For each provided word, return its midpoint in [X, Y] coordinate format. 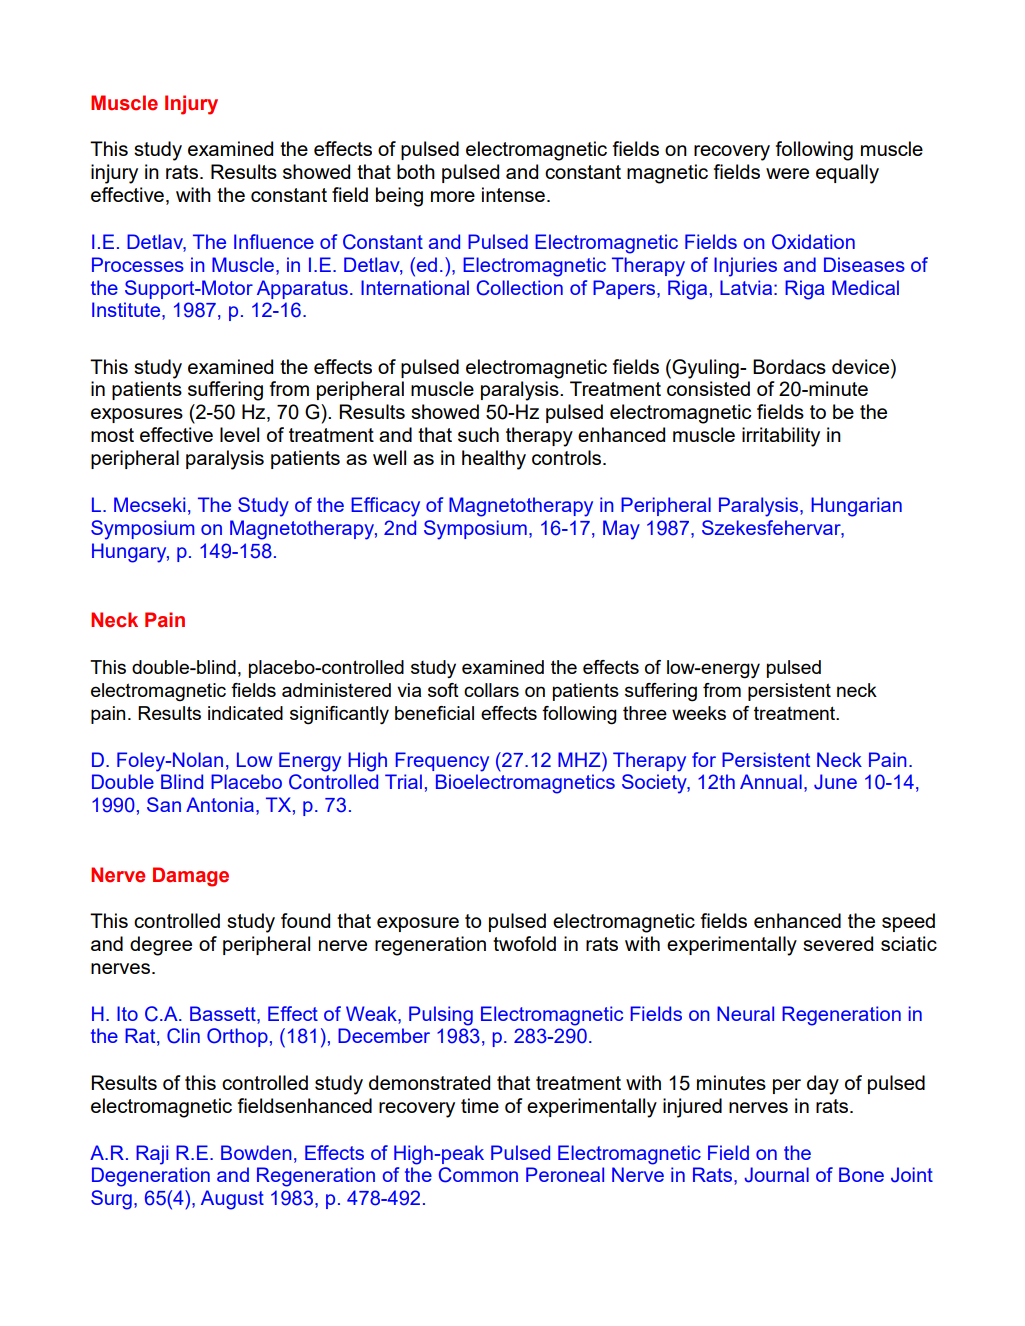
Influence [274, 241]
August [232, 1200]
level [239, 434]
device [862, 366]
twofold [524, 943]
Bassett [224, 1013]
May [621, 530]
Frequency [442, 762]
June [835, 782]
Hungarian [857, 507]
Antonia [220, 804]
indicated [245, 713]
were [787, 173]
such [478, 434]
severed [838, 943]
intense [513, 194]
